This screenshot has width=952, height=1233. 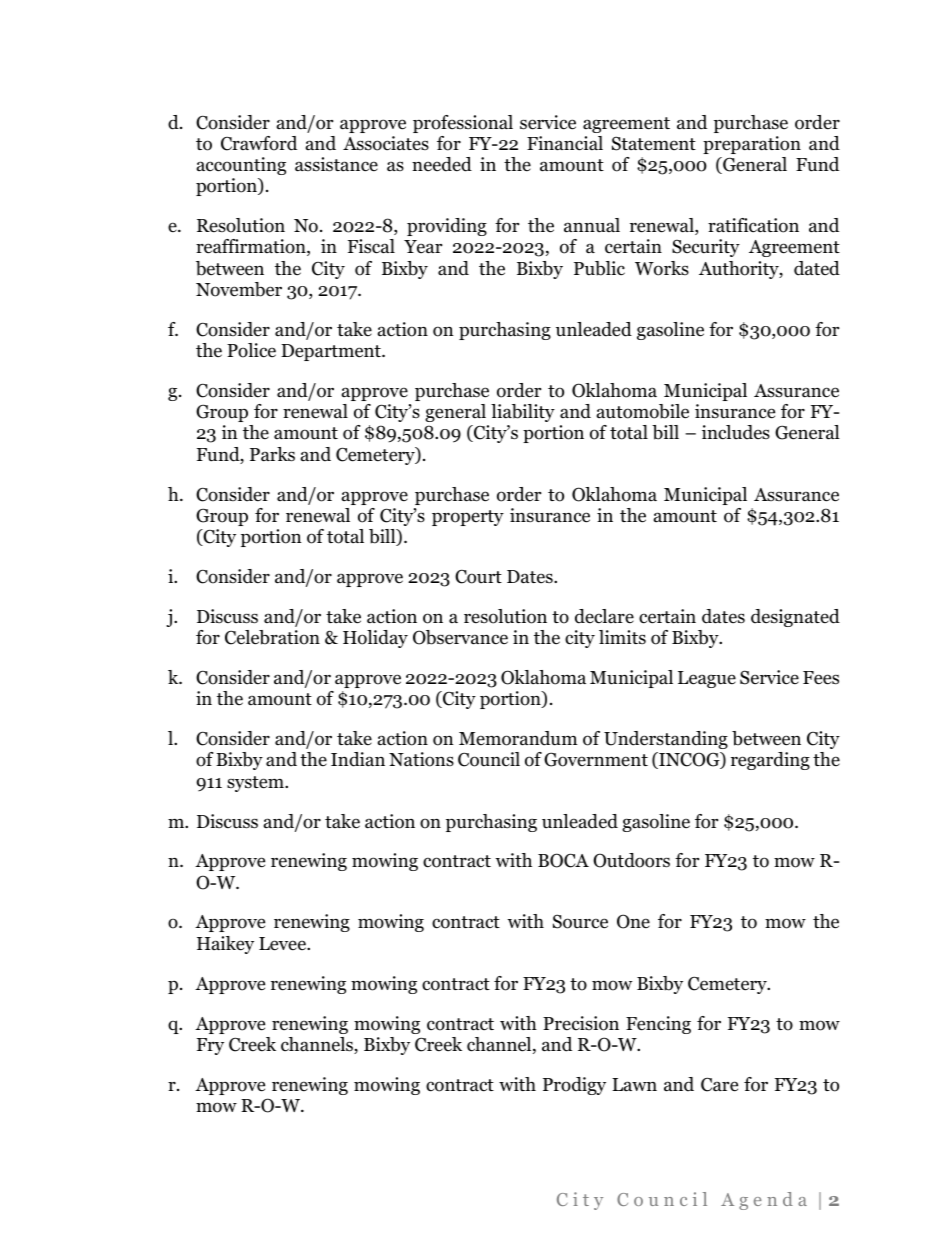 What do you see at coordinates (272, 454) in the screenshot?
I see `Parks` at bounding box center [272, 454].
